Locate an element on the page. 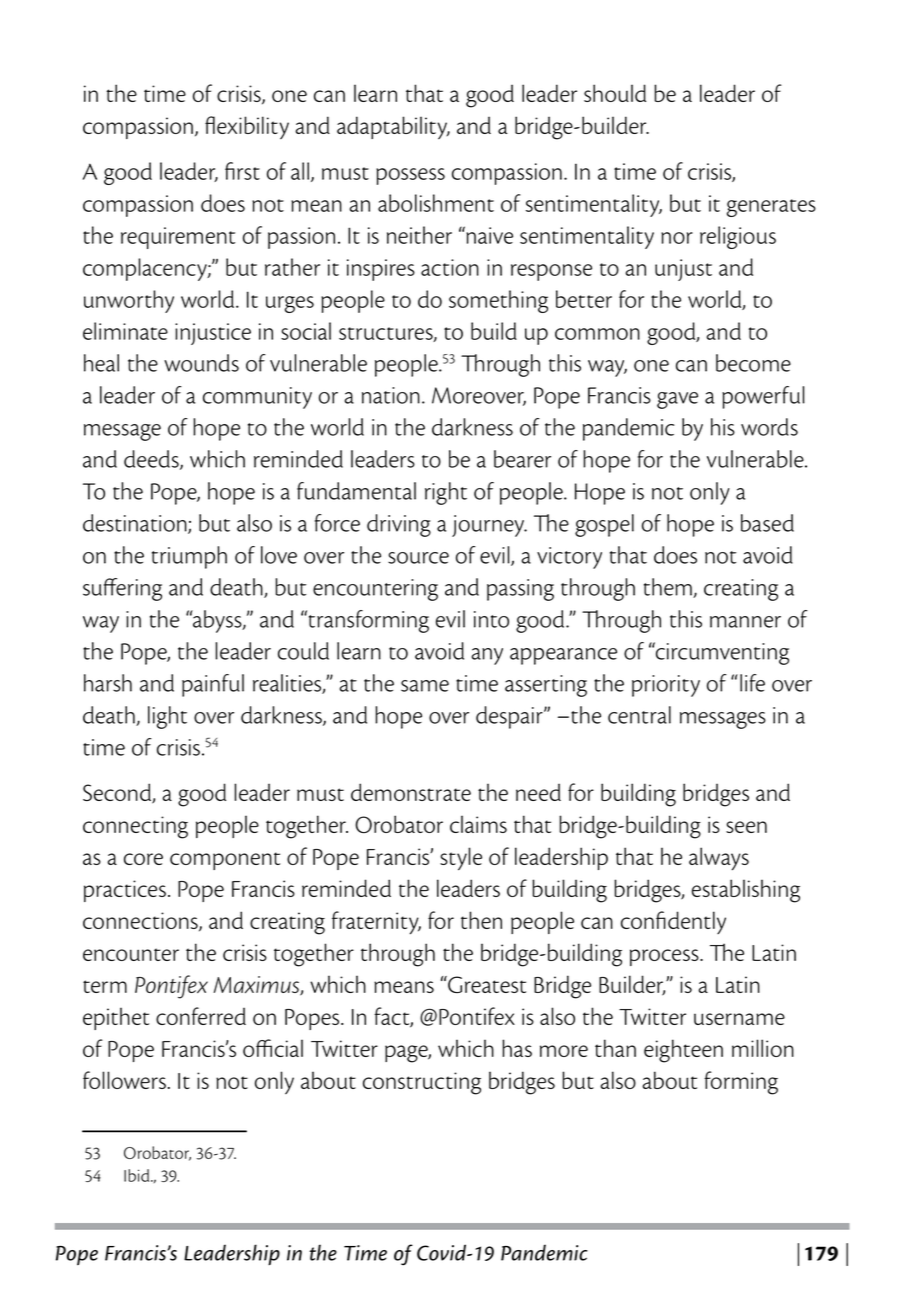  adaptability is located at coordinates (393, 127).
